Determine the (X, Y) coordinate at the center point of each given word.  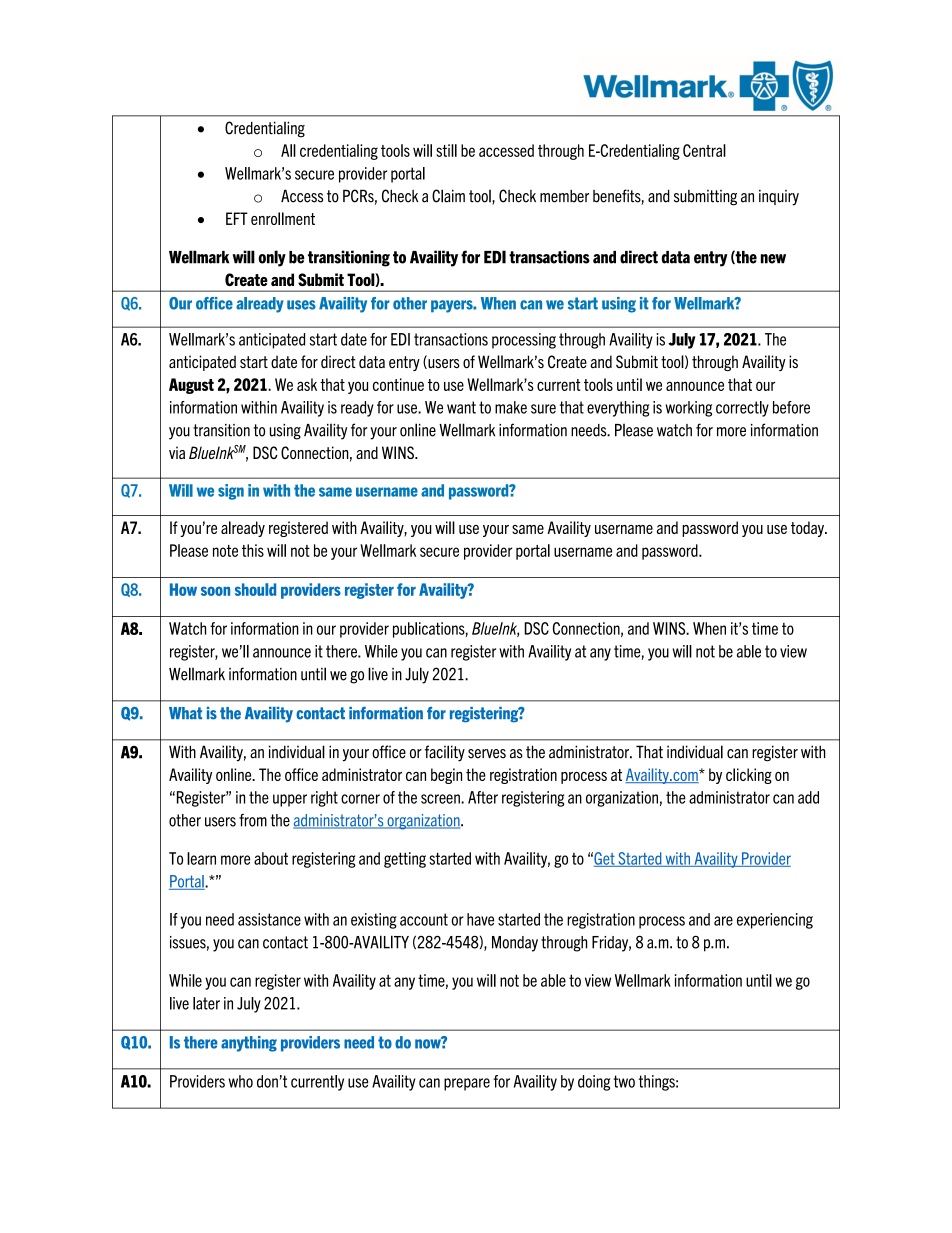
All (288, 150)
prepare (467, 1084)
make (511, 407)
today (809, 529)
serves (487, 754)
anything (249, 1044)
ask (307, 384)
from (253, 820)
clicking (749, 776)
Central (704, 150)
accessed (506, 150)
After (483, 797)
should (255, 589)
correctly (742, 409)
